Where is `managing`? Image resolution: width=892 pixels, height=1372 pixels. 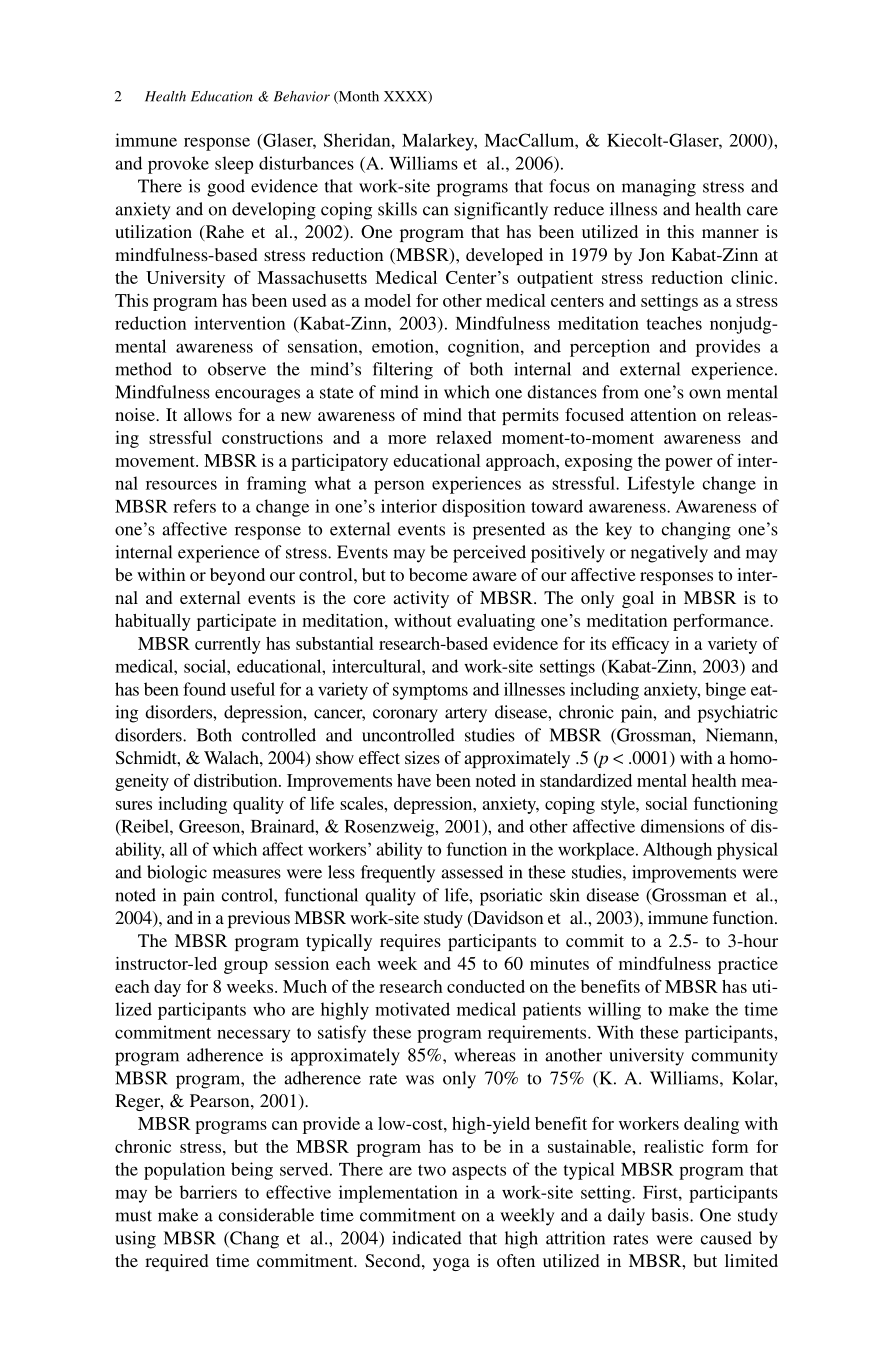 managing is located at coordinates (659, 188).
